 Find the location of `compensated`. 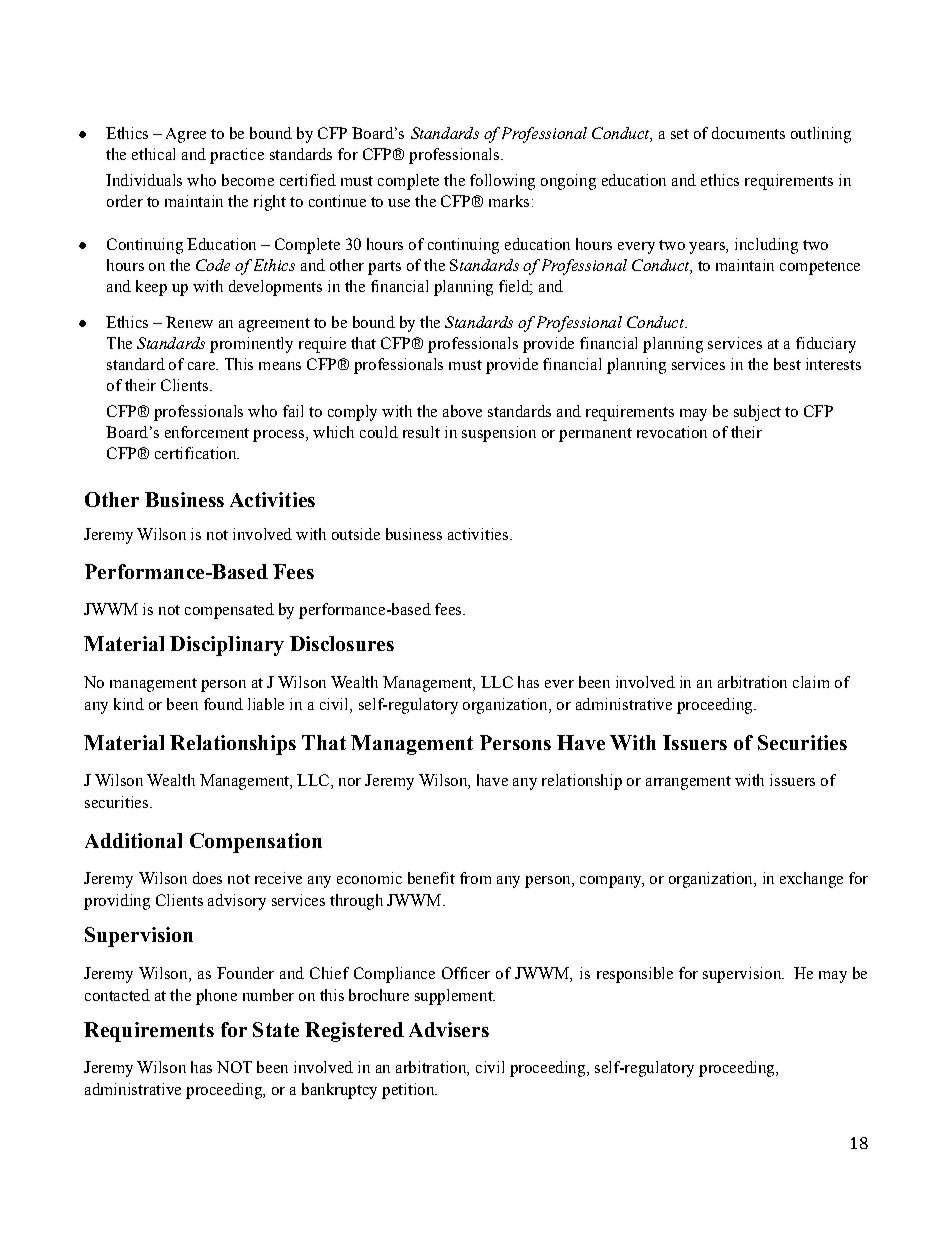

compensated is located at coordinates (229, 611).
